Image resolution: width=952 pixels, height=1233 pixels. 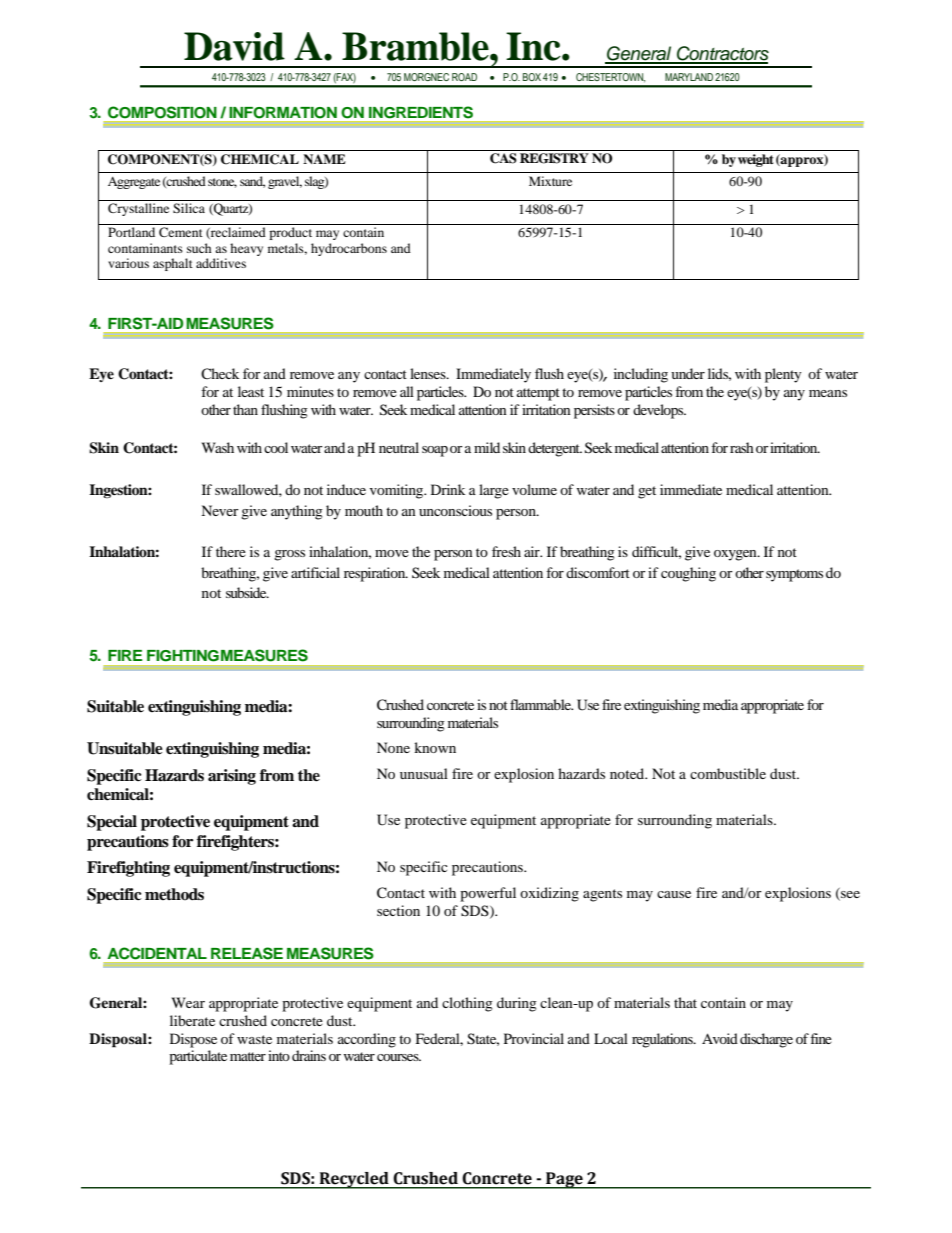 What do you see at coordinates (464, 77) in the page?
I see `ROAD` at bounding box center [464, 77].
